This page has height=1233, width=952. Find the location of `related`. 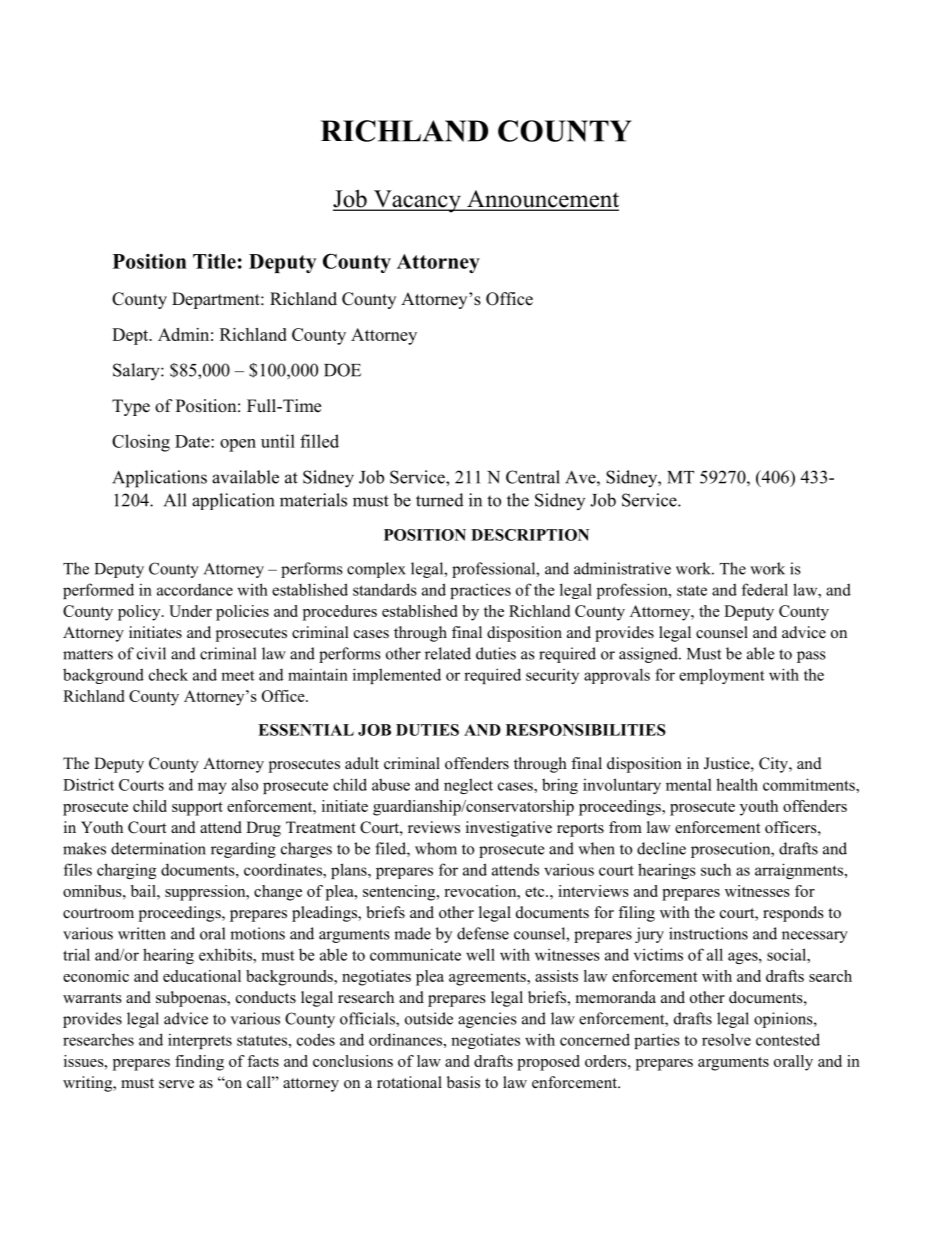

related is located at coordinates (448, 653).
